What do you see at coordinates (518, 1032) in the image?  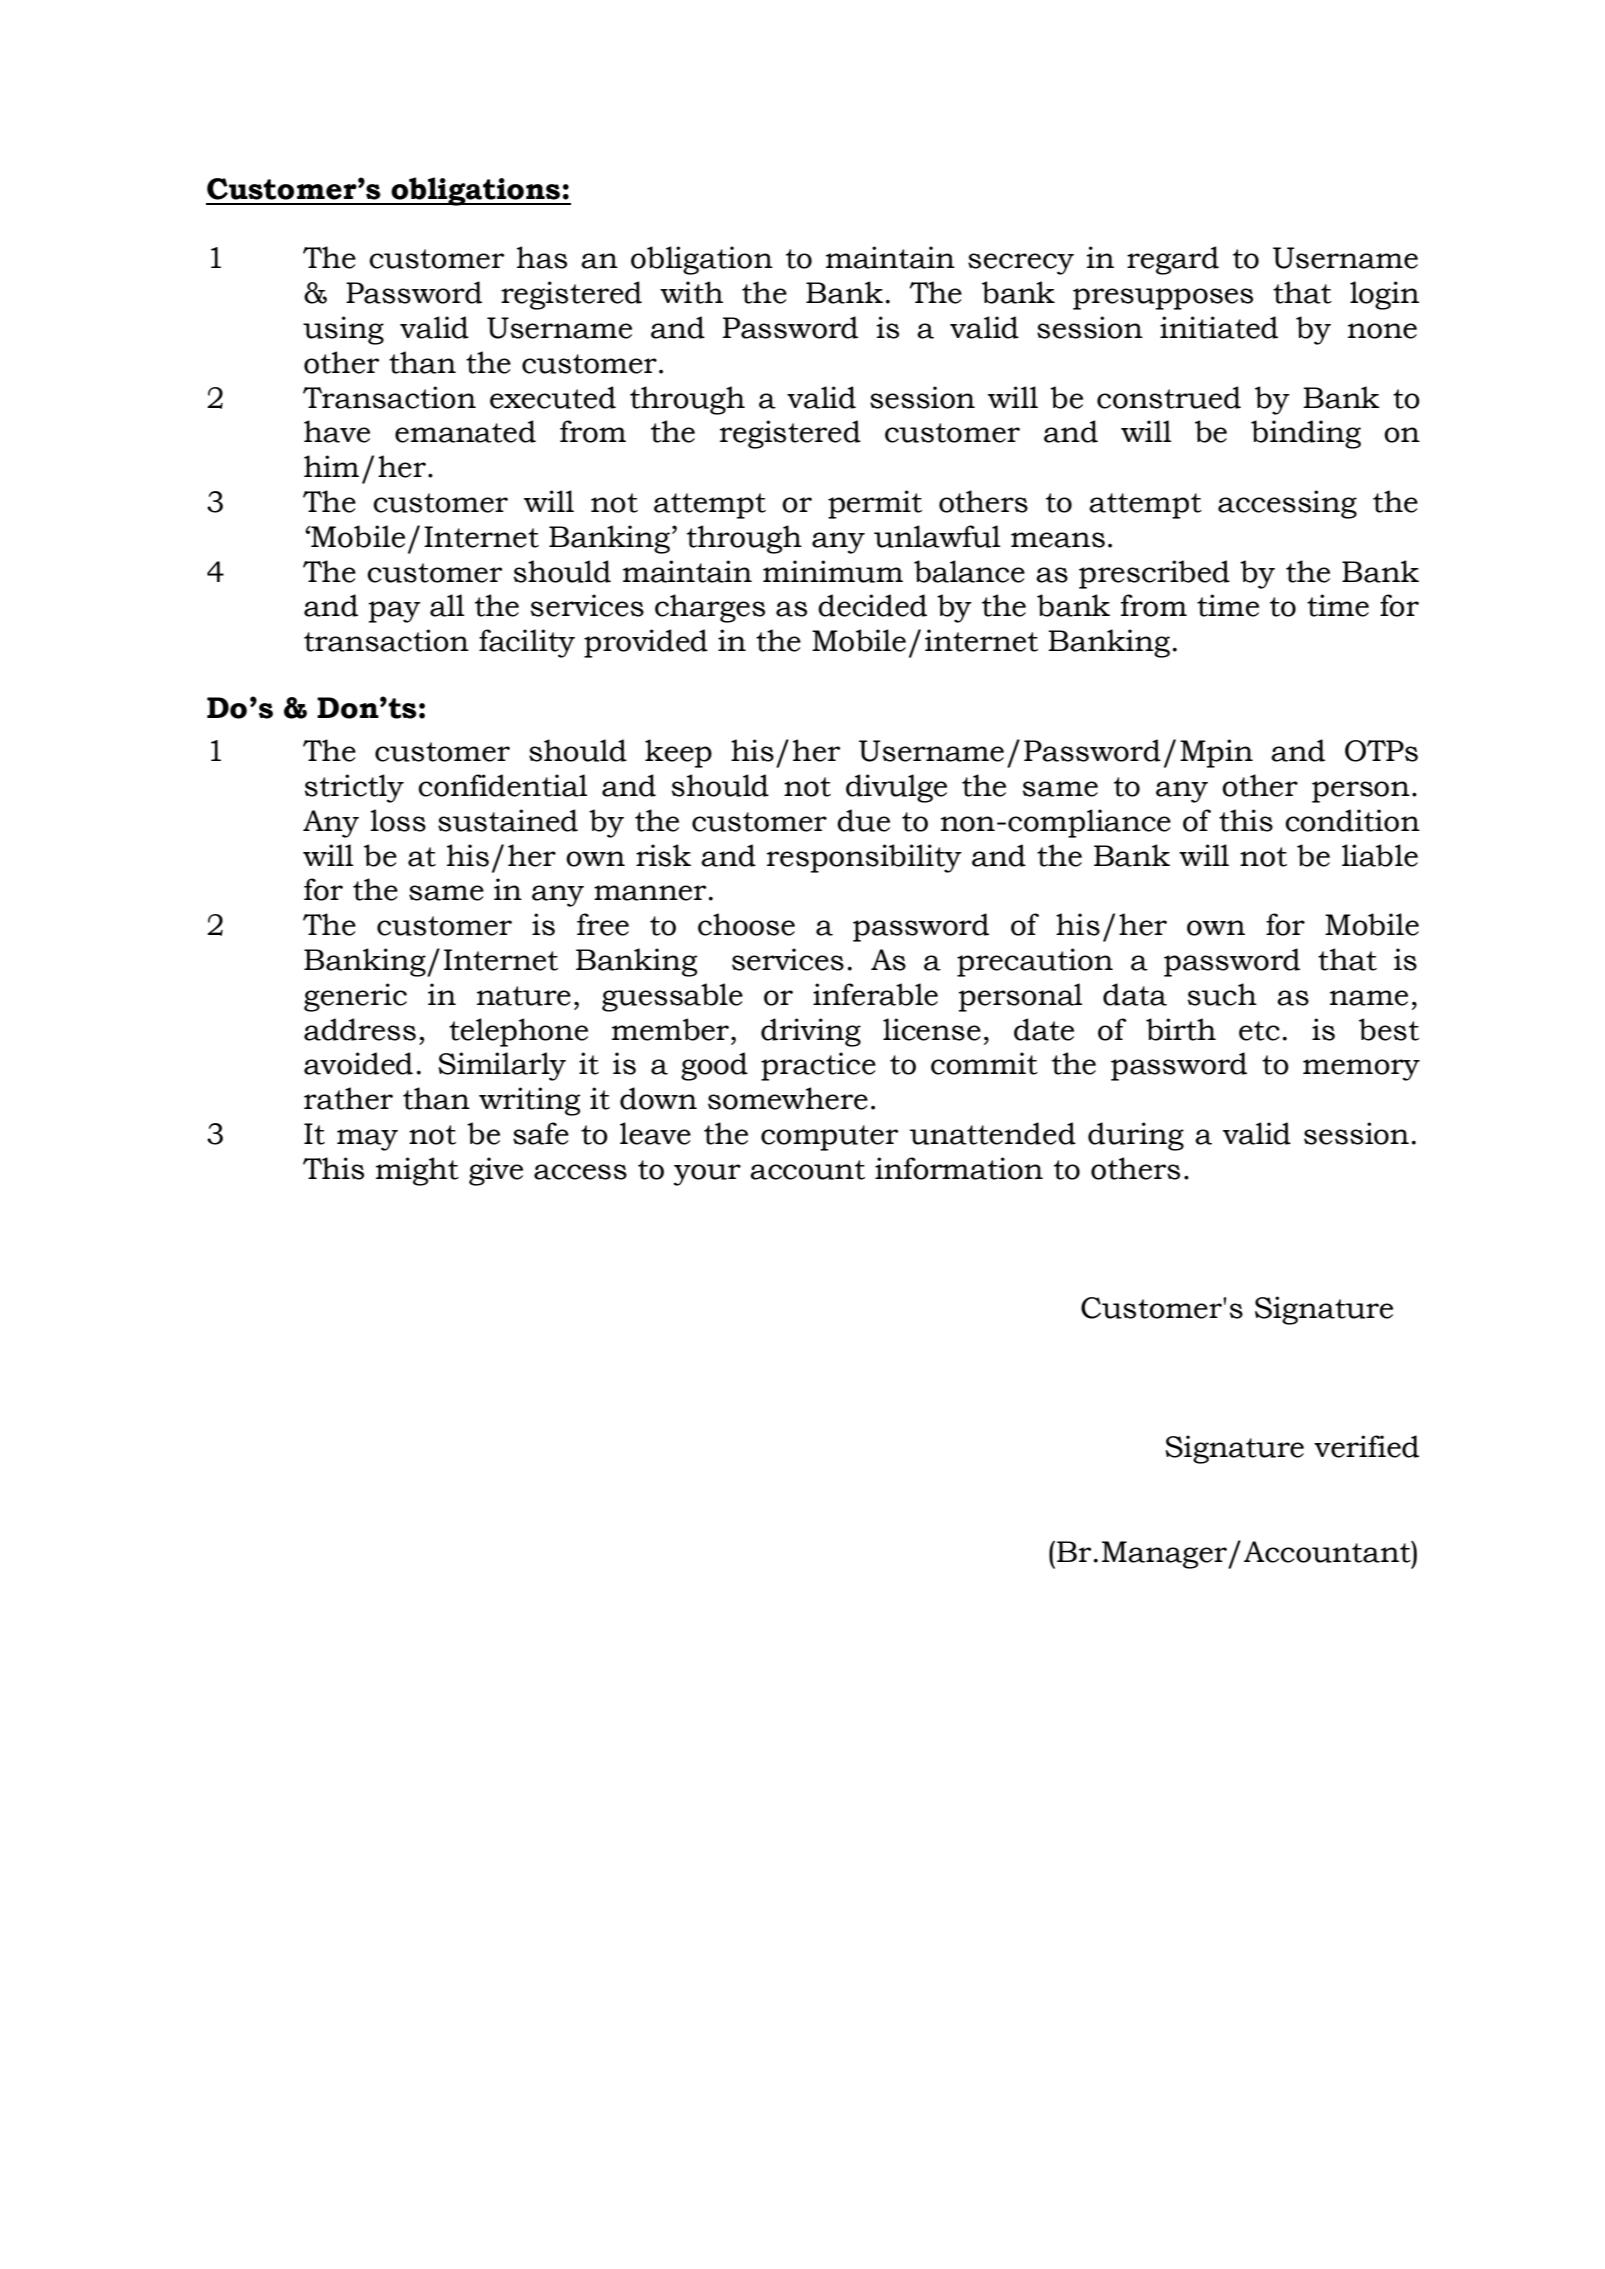 I see `telephone` at bounding box center [518, 1032].
